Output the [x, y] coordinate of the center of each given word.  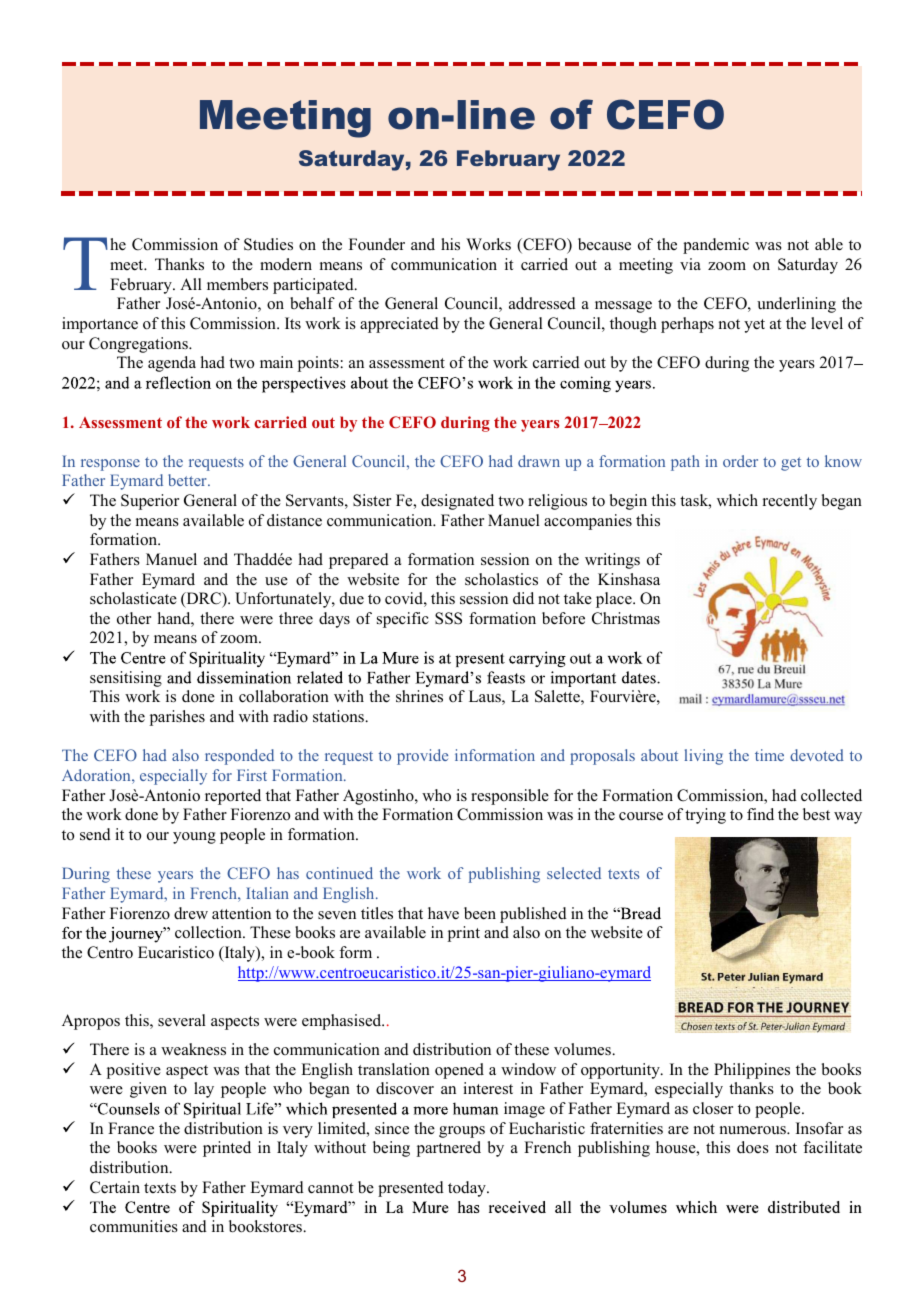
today [468, 1189]
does [753, 1147]
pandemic [716, 246]
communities [134, 1226]
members [237, 284]
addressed [542, 303]
